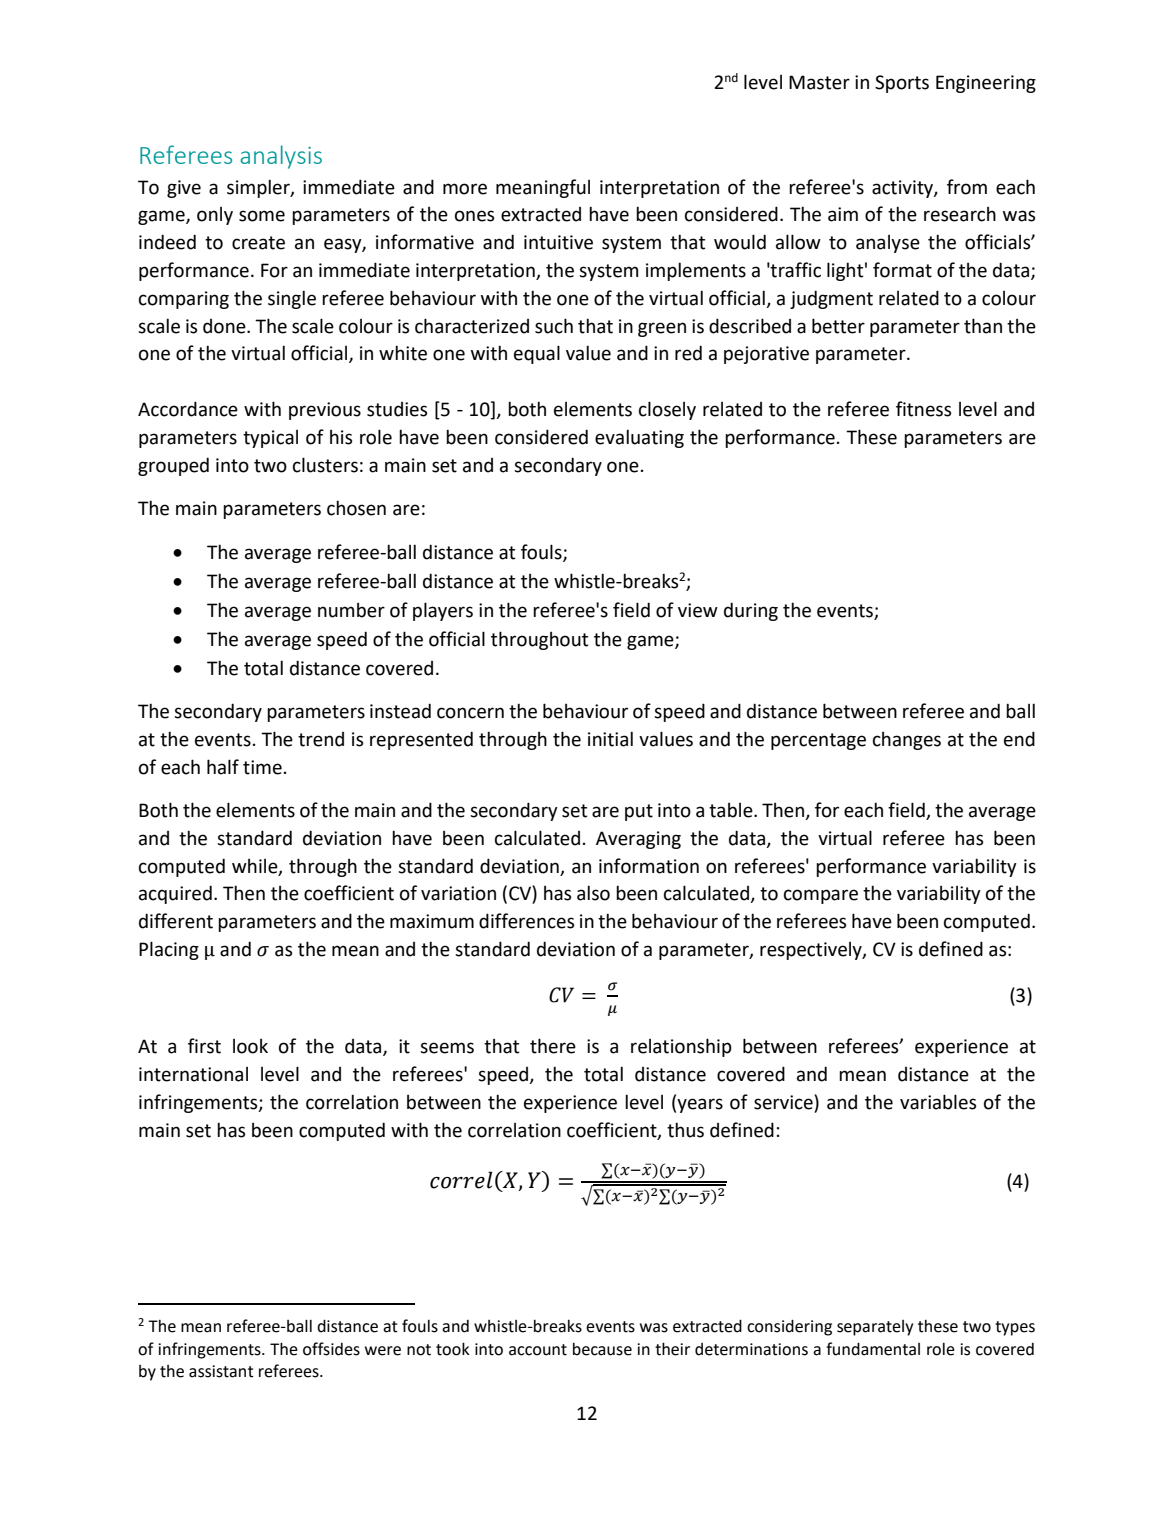 Image resolution: width=1174 pixels, height=1520 pixels. What do you see at coordinates (331, 1349) in the image?
I see `offsides` at bounding box center [331, 1349].
